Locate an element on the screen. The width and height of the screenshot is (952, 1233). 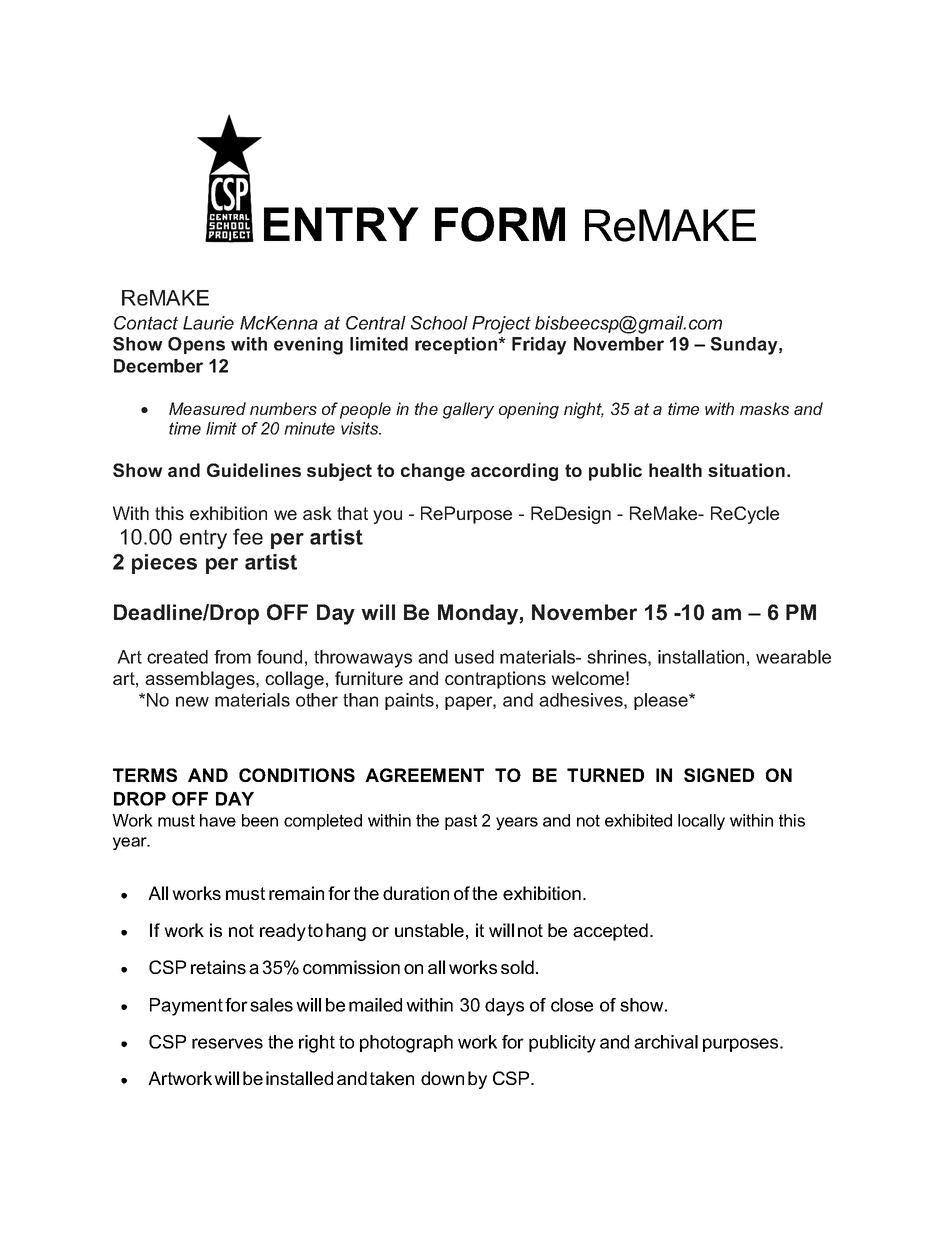
reserves is located at coordinates (227, 1043).
